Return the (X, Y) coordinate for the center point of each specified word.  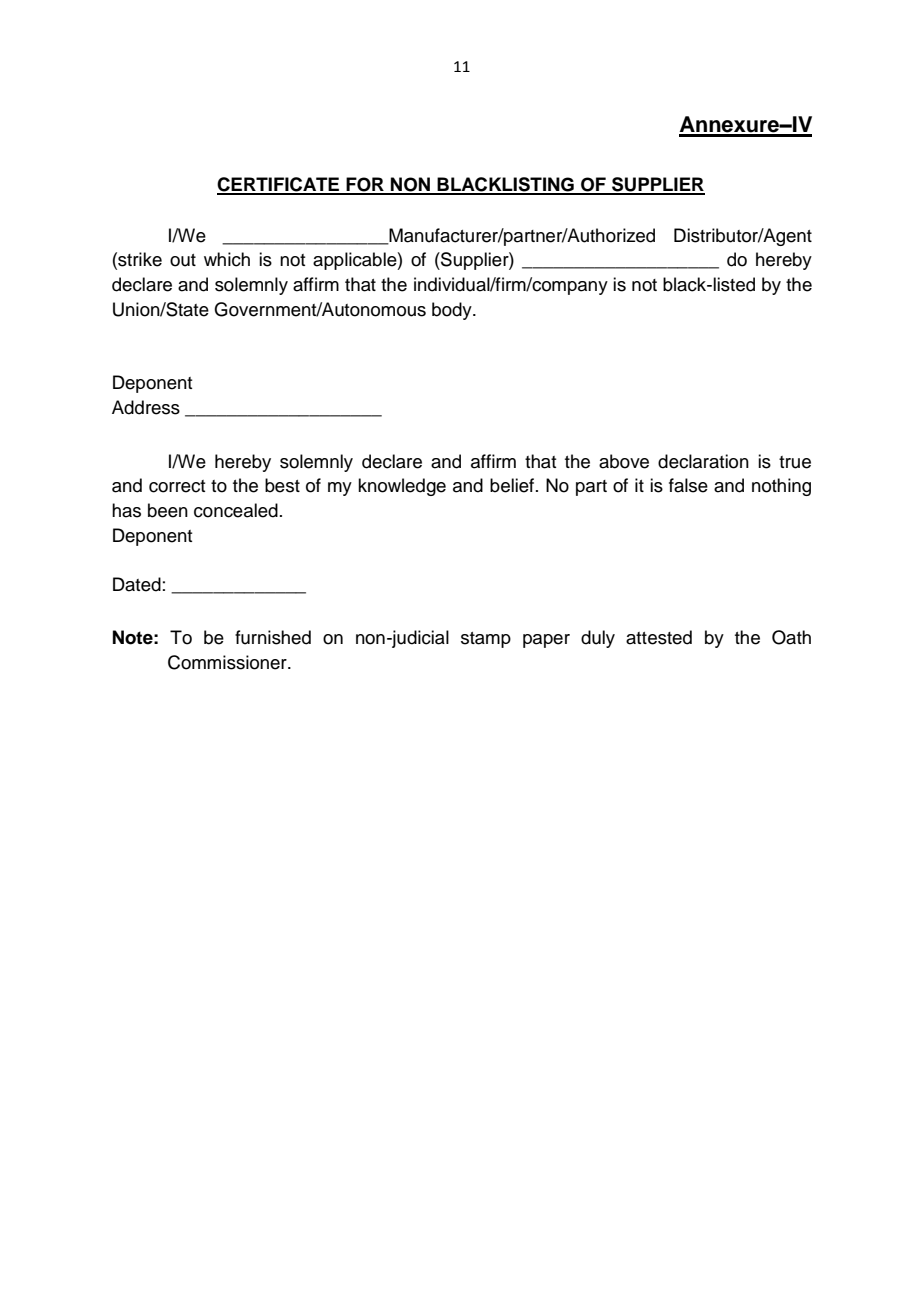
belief (513, 485)
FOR (365, 185)
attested (659, 637)
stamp (486, 640)
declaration (703, 461)
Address (146, 407)
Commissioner (228, 662)
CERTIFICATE (279, 185)
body (453, 311)
